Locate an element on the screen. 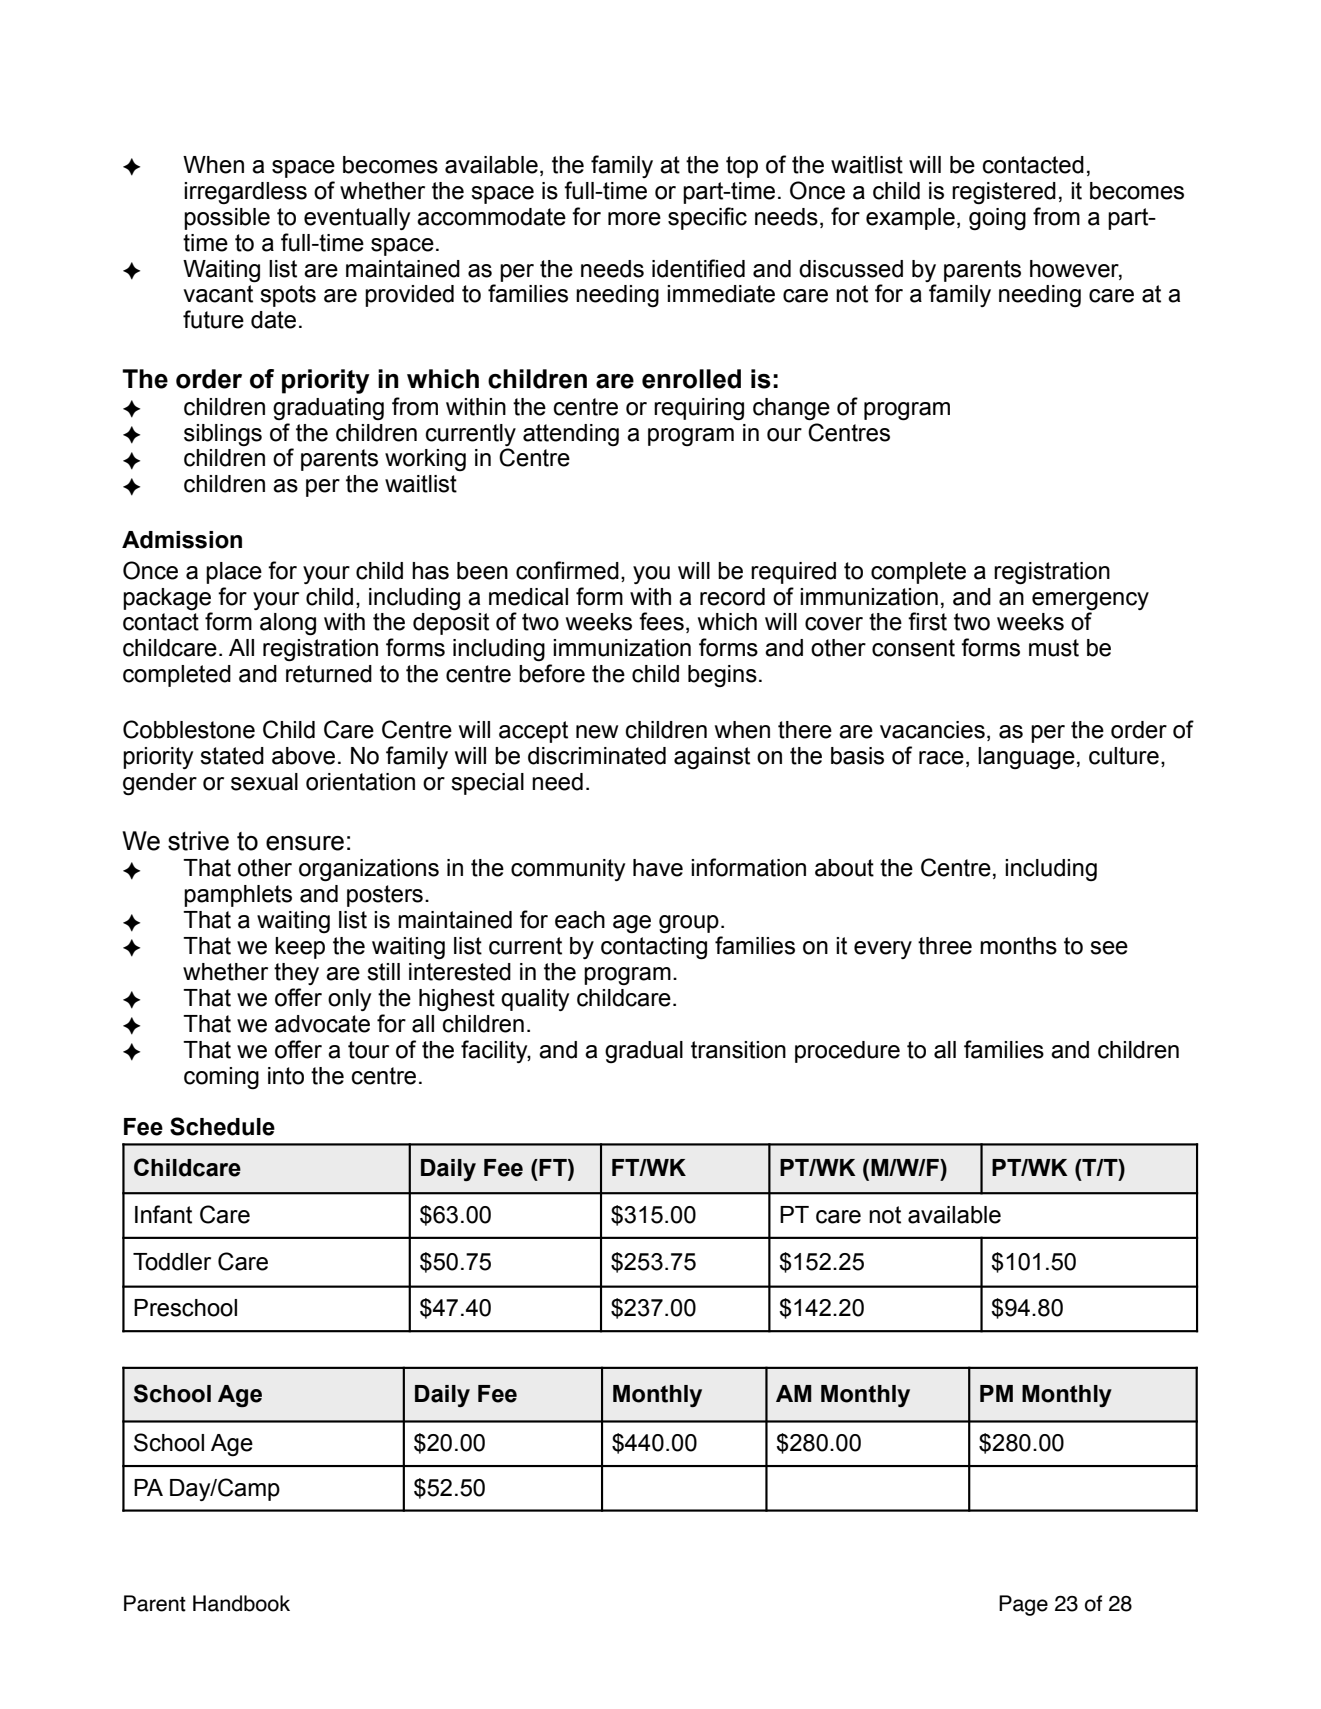  irregardless is located at coordinates (245, 193).
